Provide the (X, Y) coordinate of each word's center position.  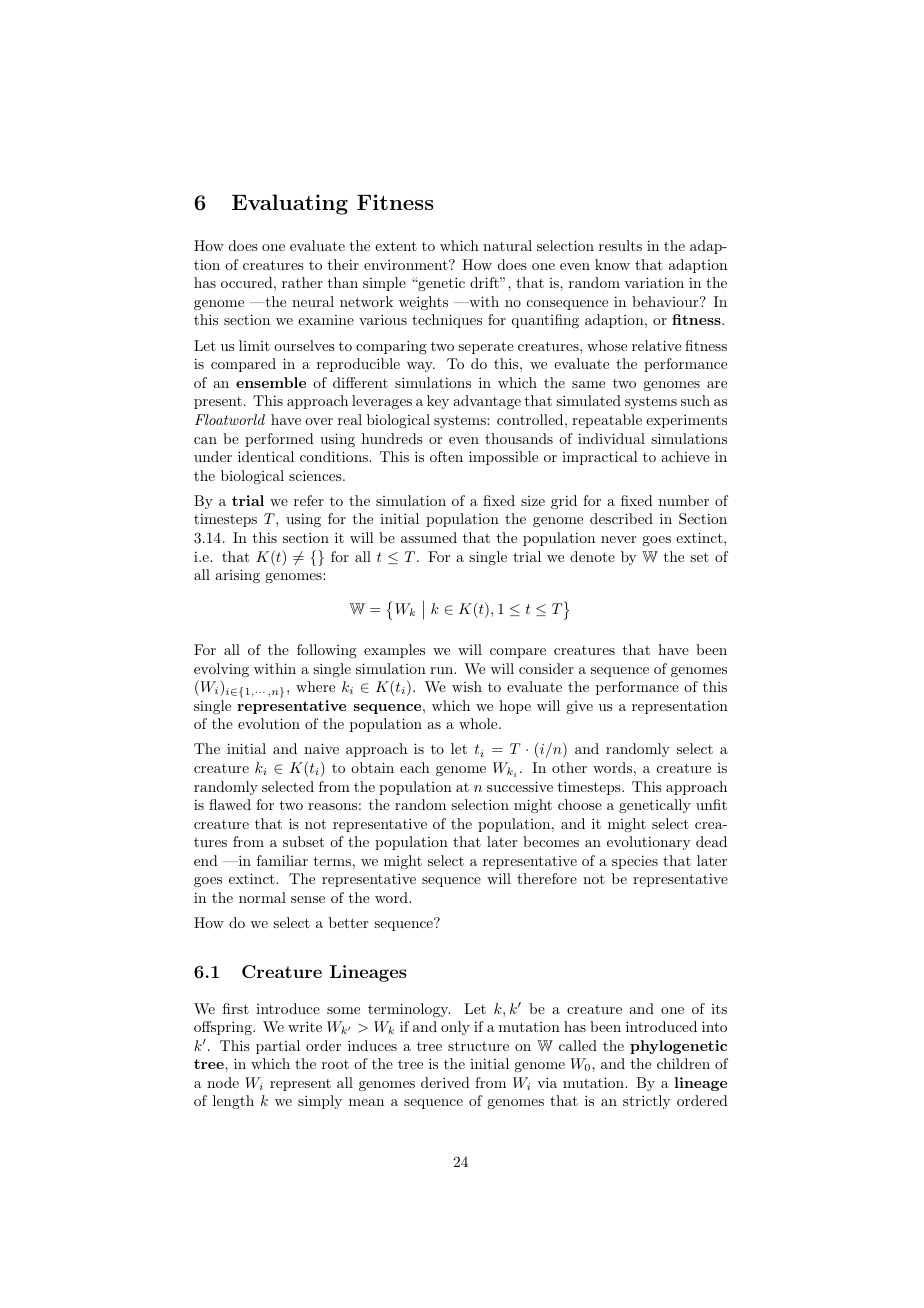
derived (445, 1082)
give (579, 707)
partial (278, 1047)
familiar (282, 860)
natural (507, 245)
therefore (547, 878)
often (446, 456)
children (683, 1063)
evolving (221, 670)
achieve (685, 456)
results (620, 245)
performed (279, 440)
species (635, 862)
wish (467, 686)
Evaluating (290, 204)
